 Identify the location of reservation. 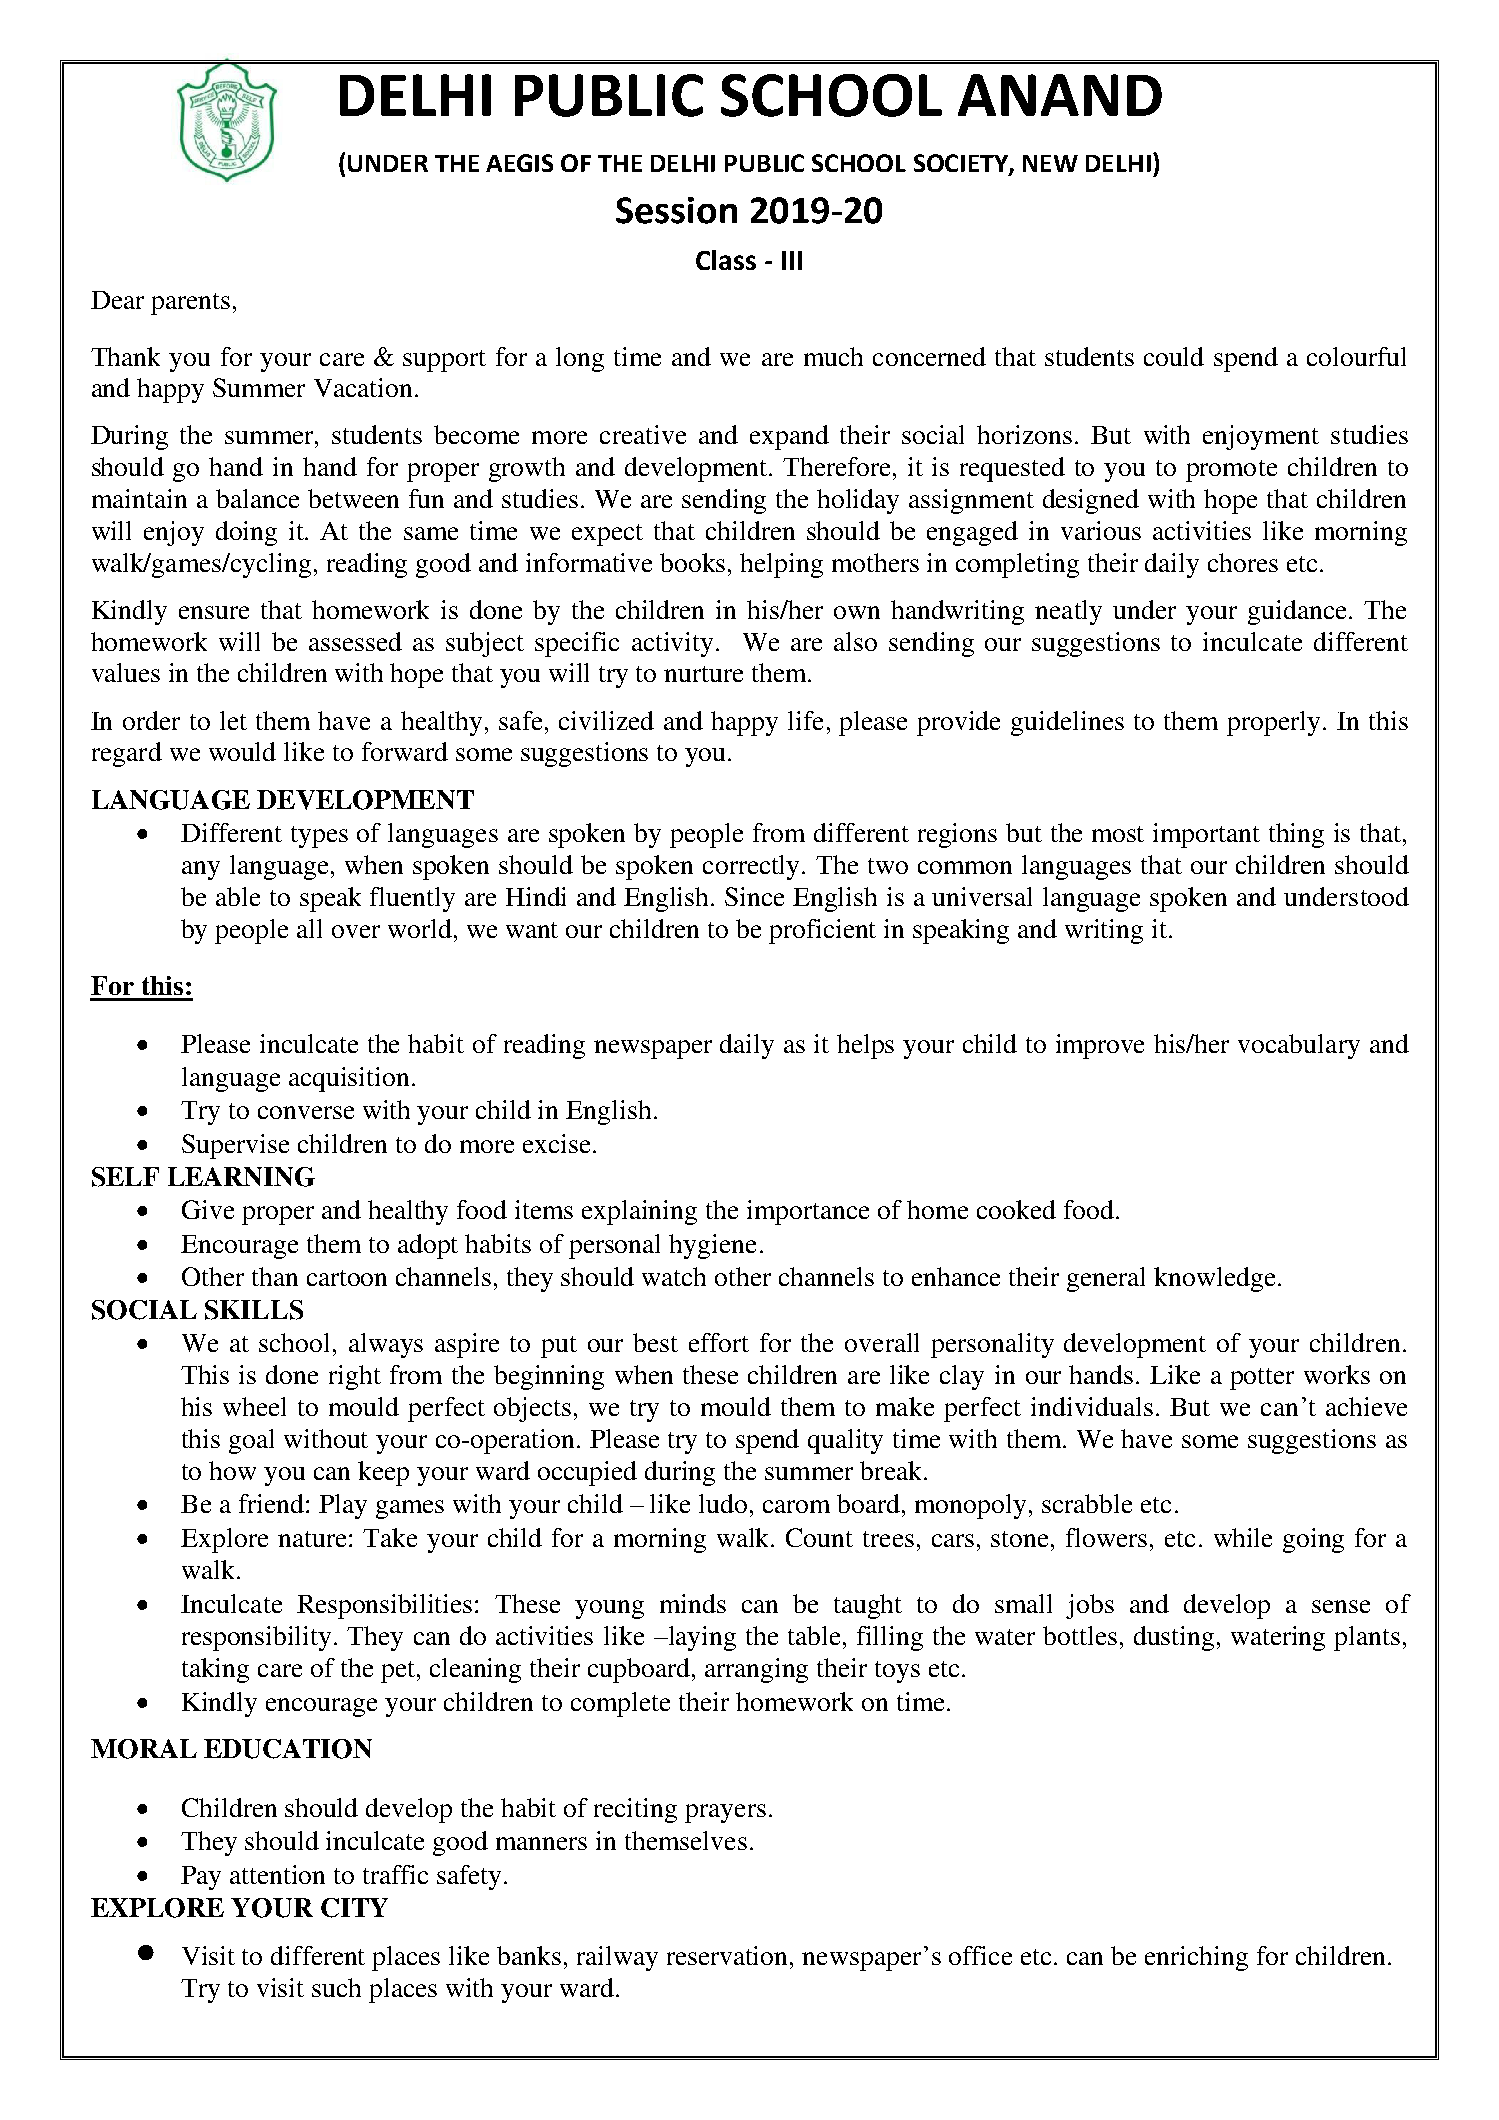
(729, 1955).
